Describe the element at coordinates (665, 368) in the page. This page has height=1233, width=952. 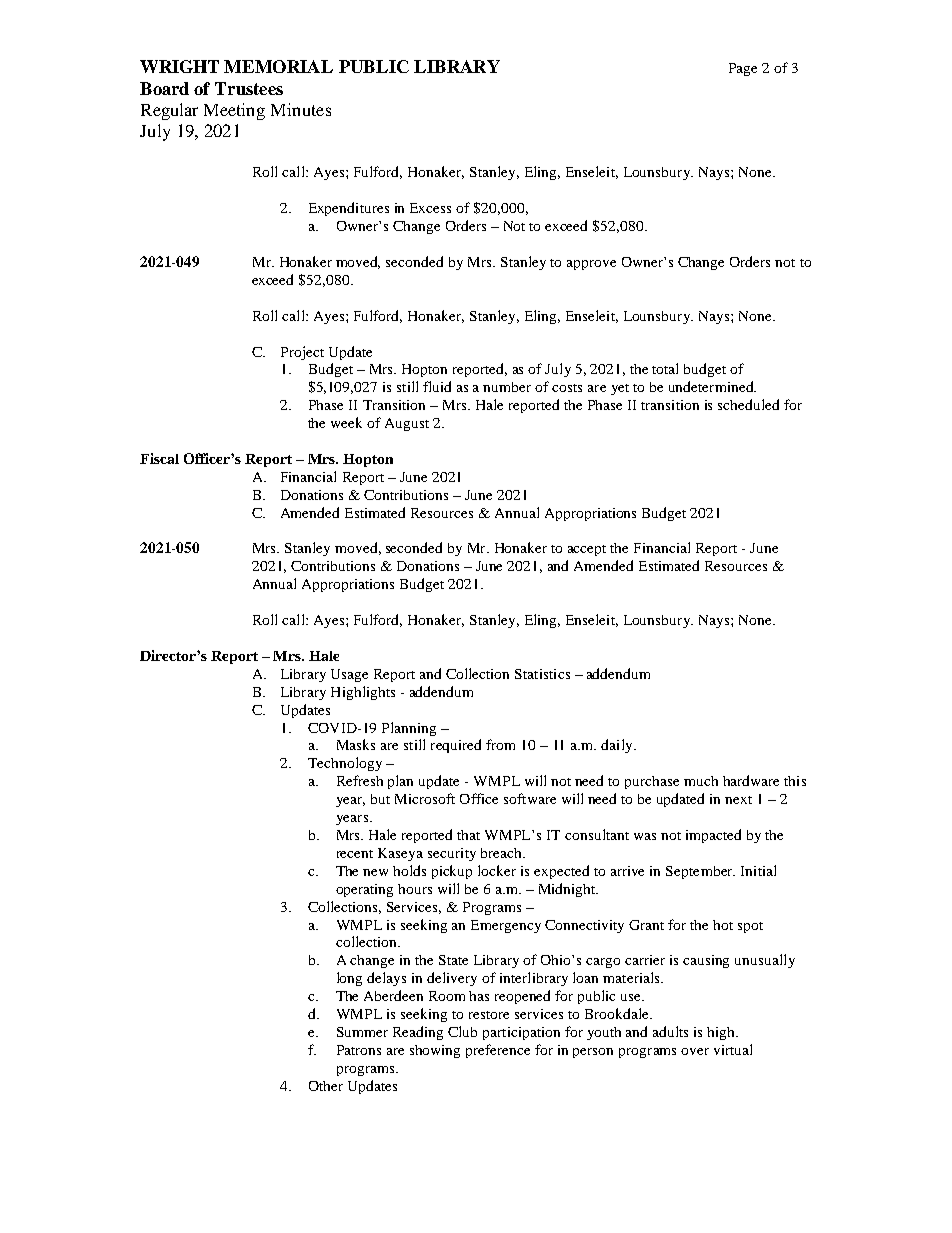
I see `total` at that location.
